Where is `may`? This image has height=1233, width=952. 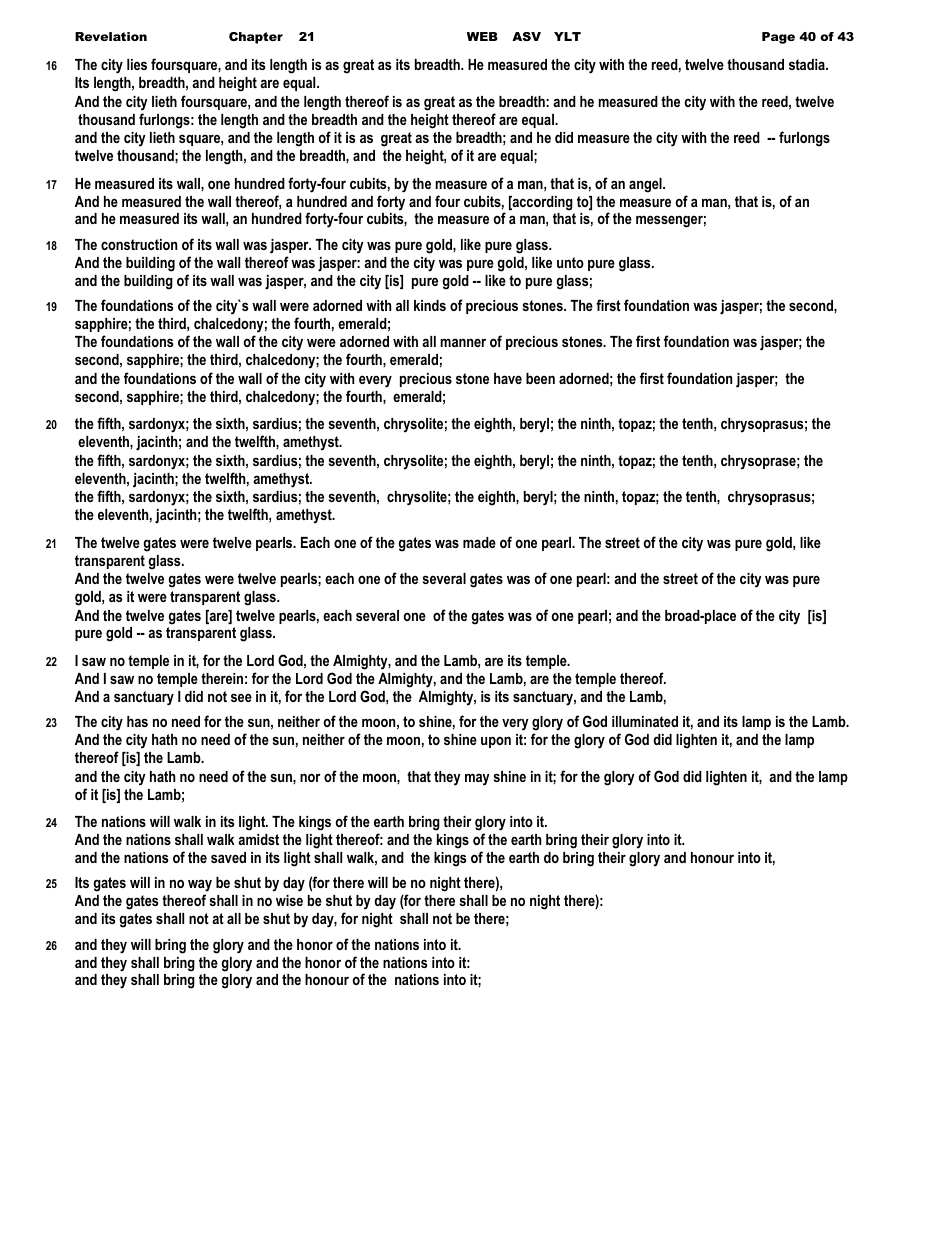 may is located at coordinates (477, 779).
